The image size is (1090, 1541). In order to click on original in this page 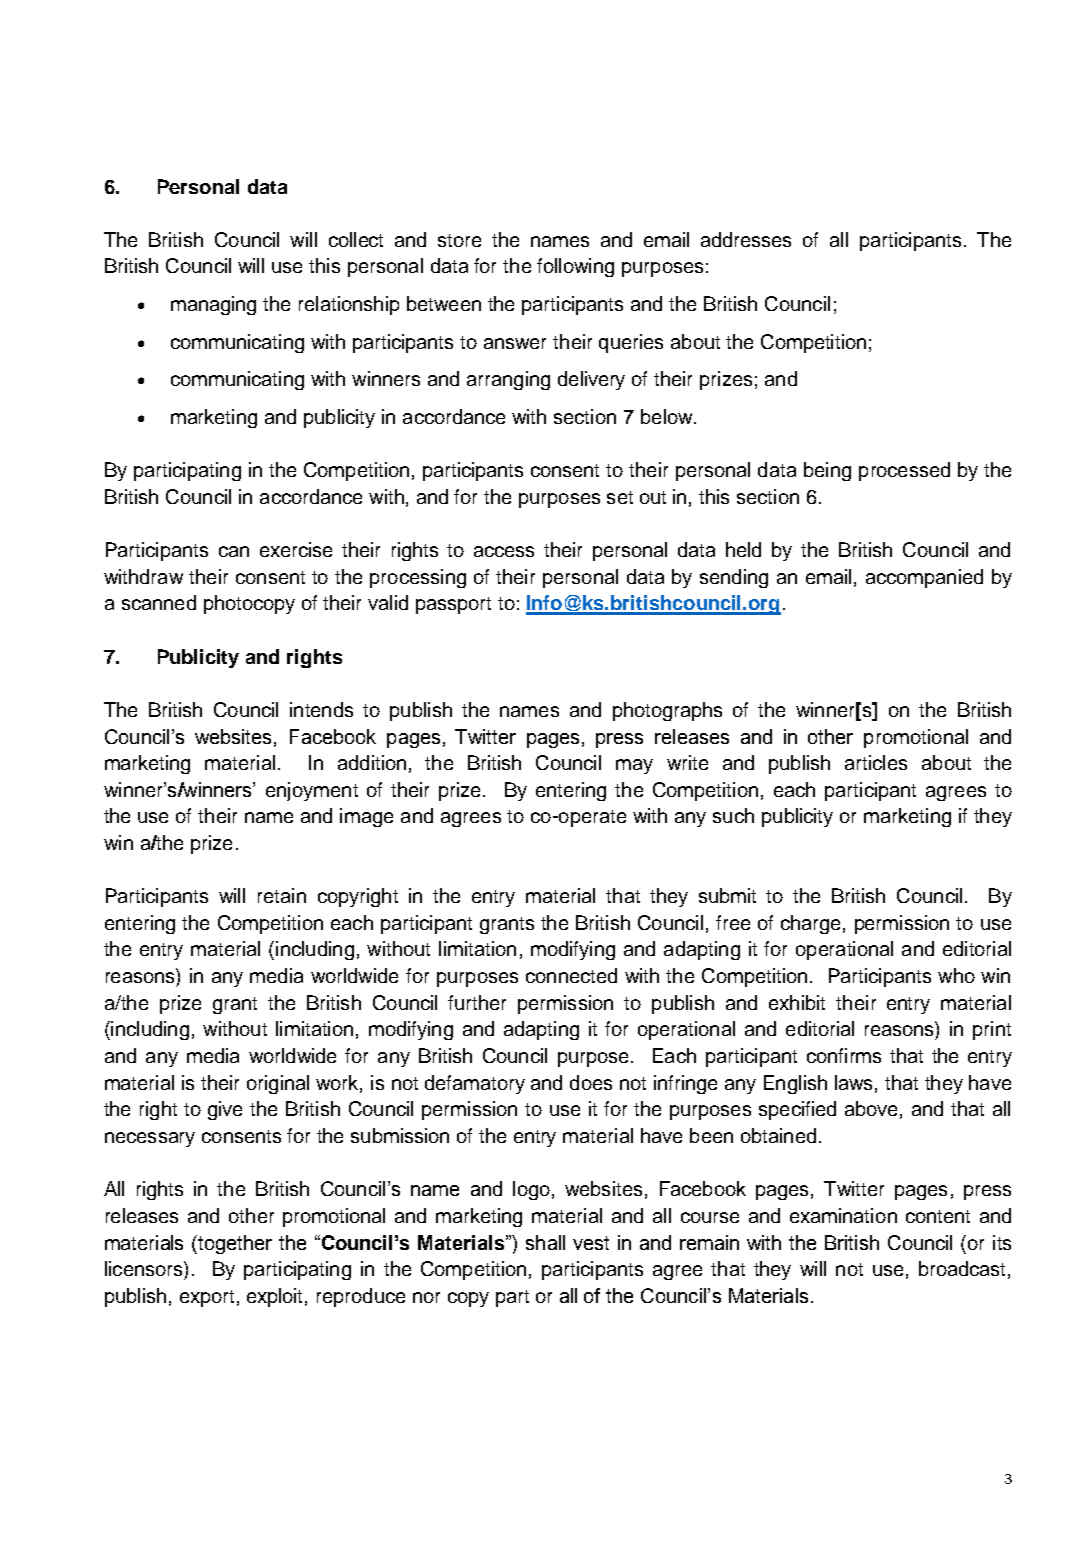, I will do `click(278, 1084)`.
